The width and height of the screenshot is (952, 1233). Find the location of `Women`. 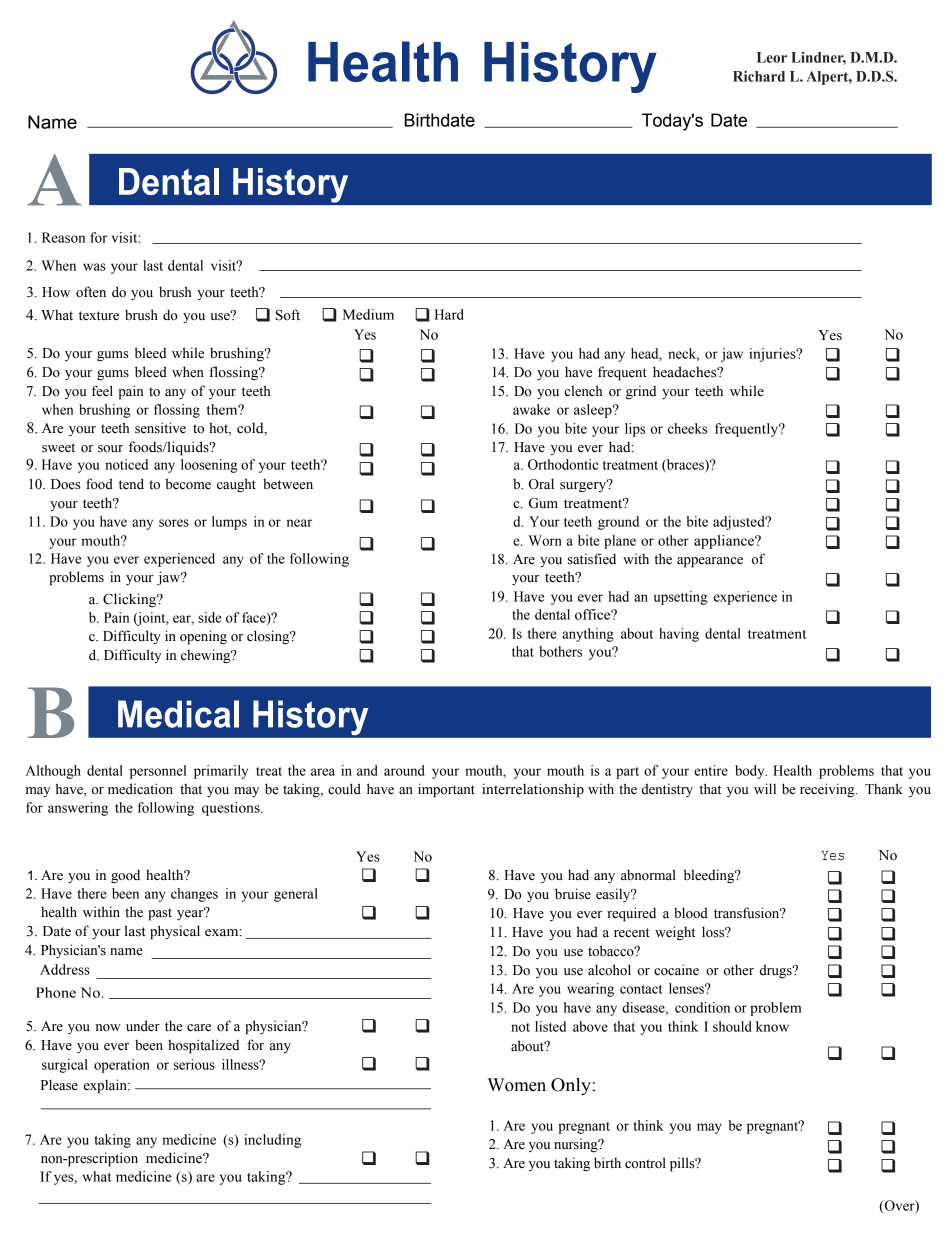

Women is located at coordinates (516, 1085).
